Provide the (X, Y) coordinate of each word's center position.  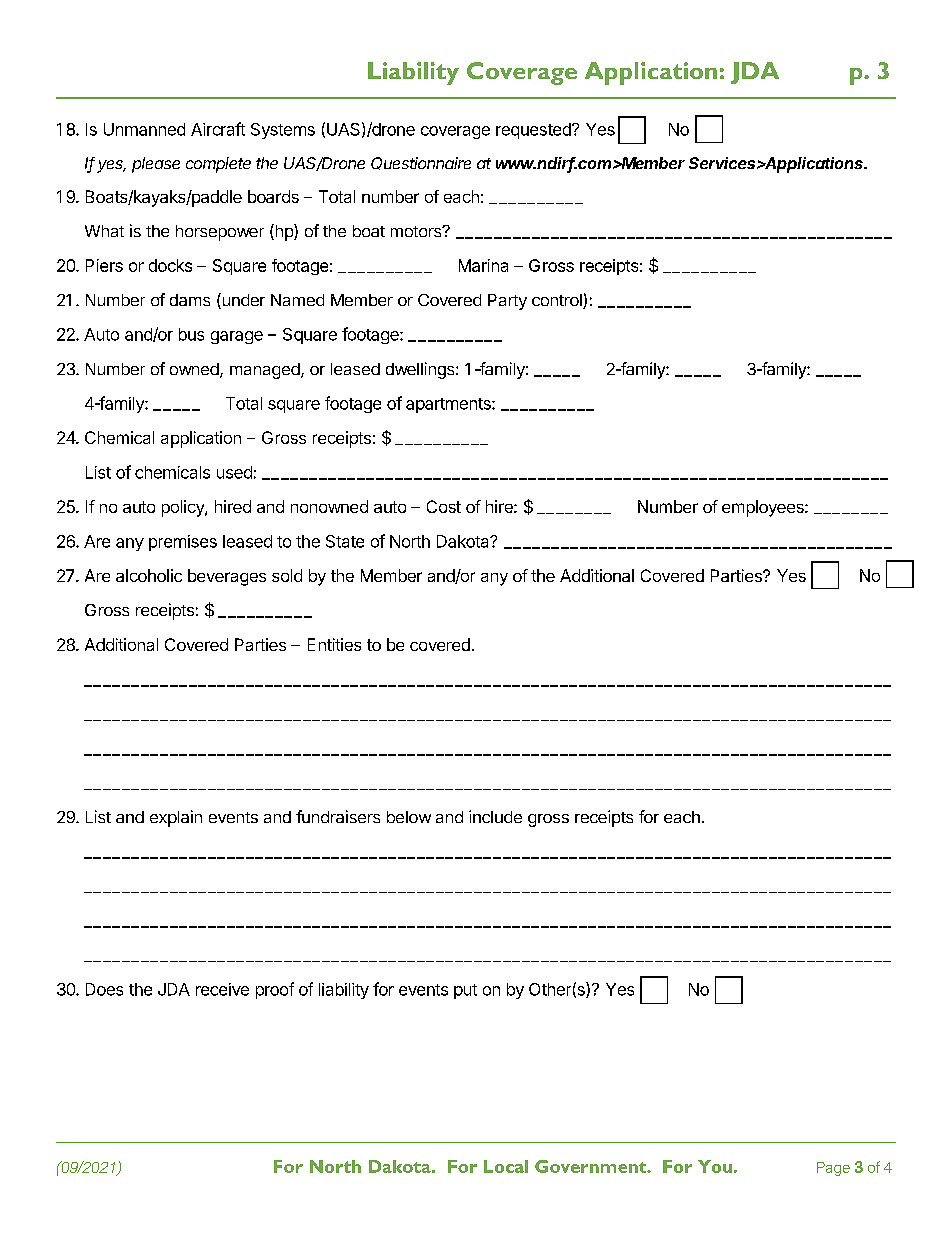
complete (218, 165)
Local (506, 1166)
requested (534, 131)
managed (265, 371)
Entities (334, 644)
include (495, 816)
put (465, 991)
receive (222, 989)
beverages (227, 577)
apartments (449, 405)
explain (176, 818)
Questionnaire (421, 163)
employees (764, 508)
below (409, 817)
